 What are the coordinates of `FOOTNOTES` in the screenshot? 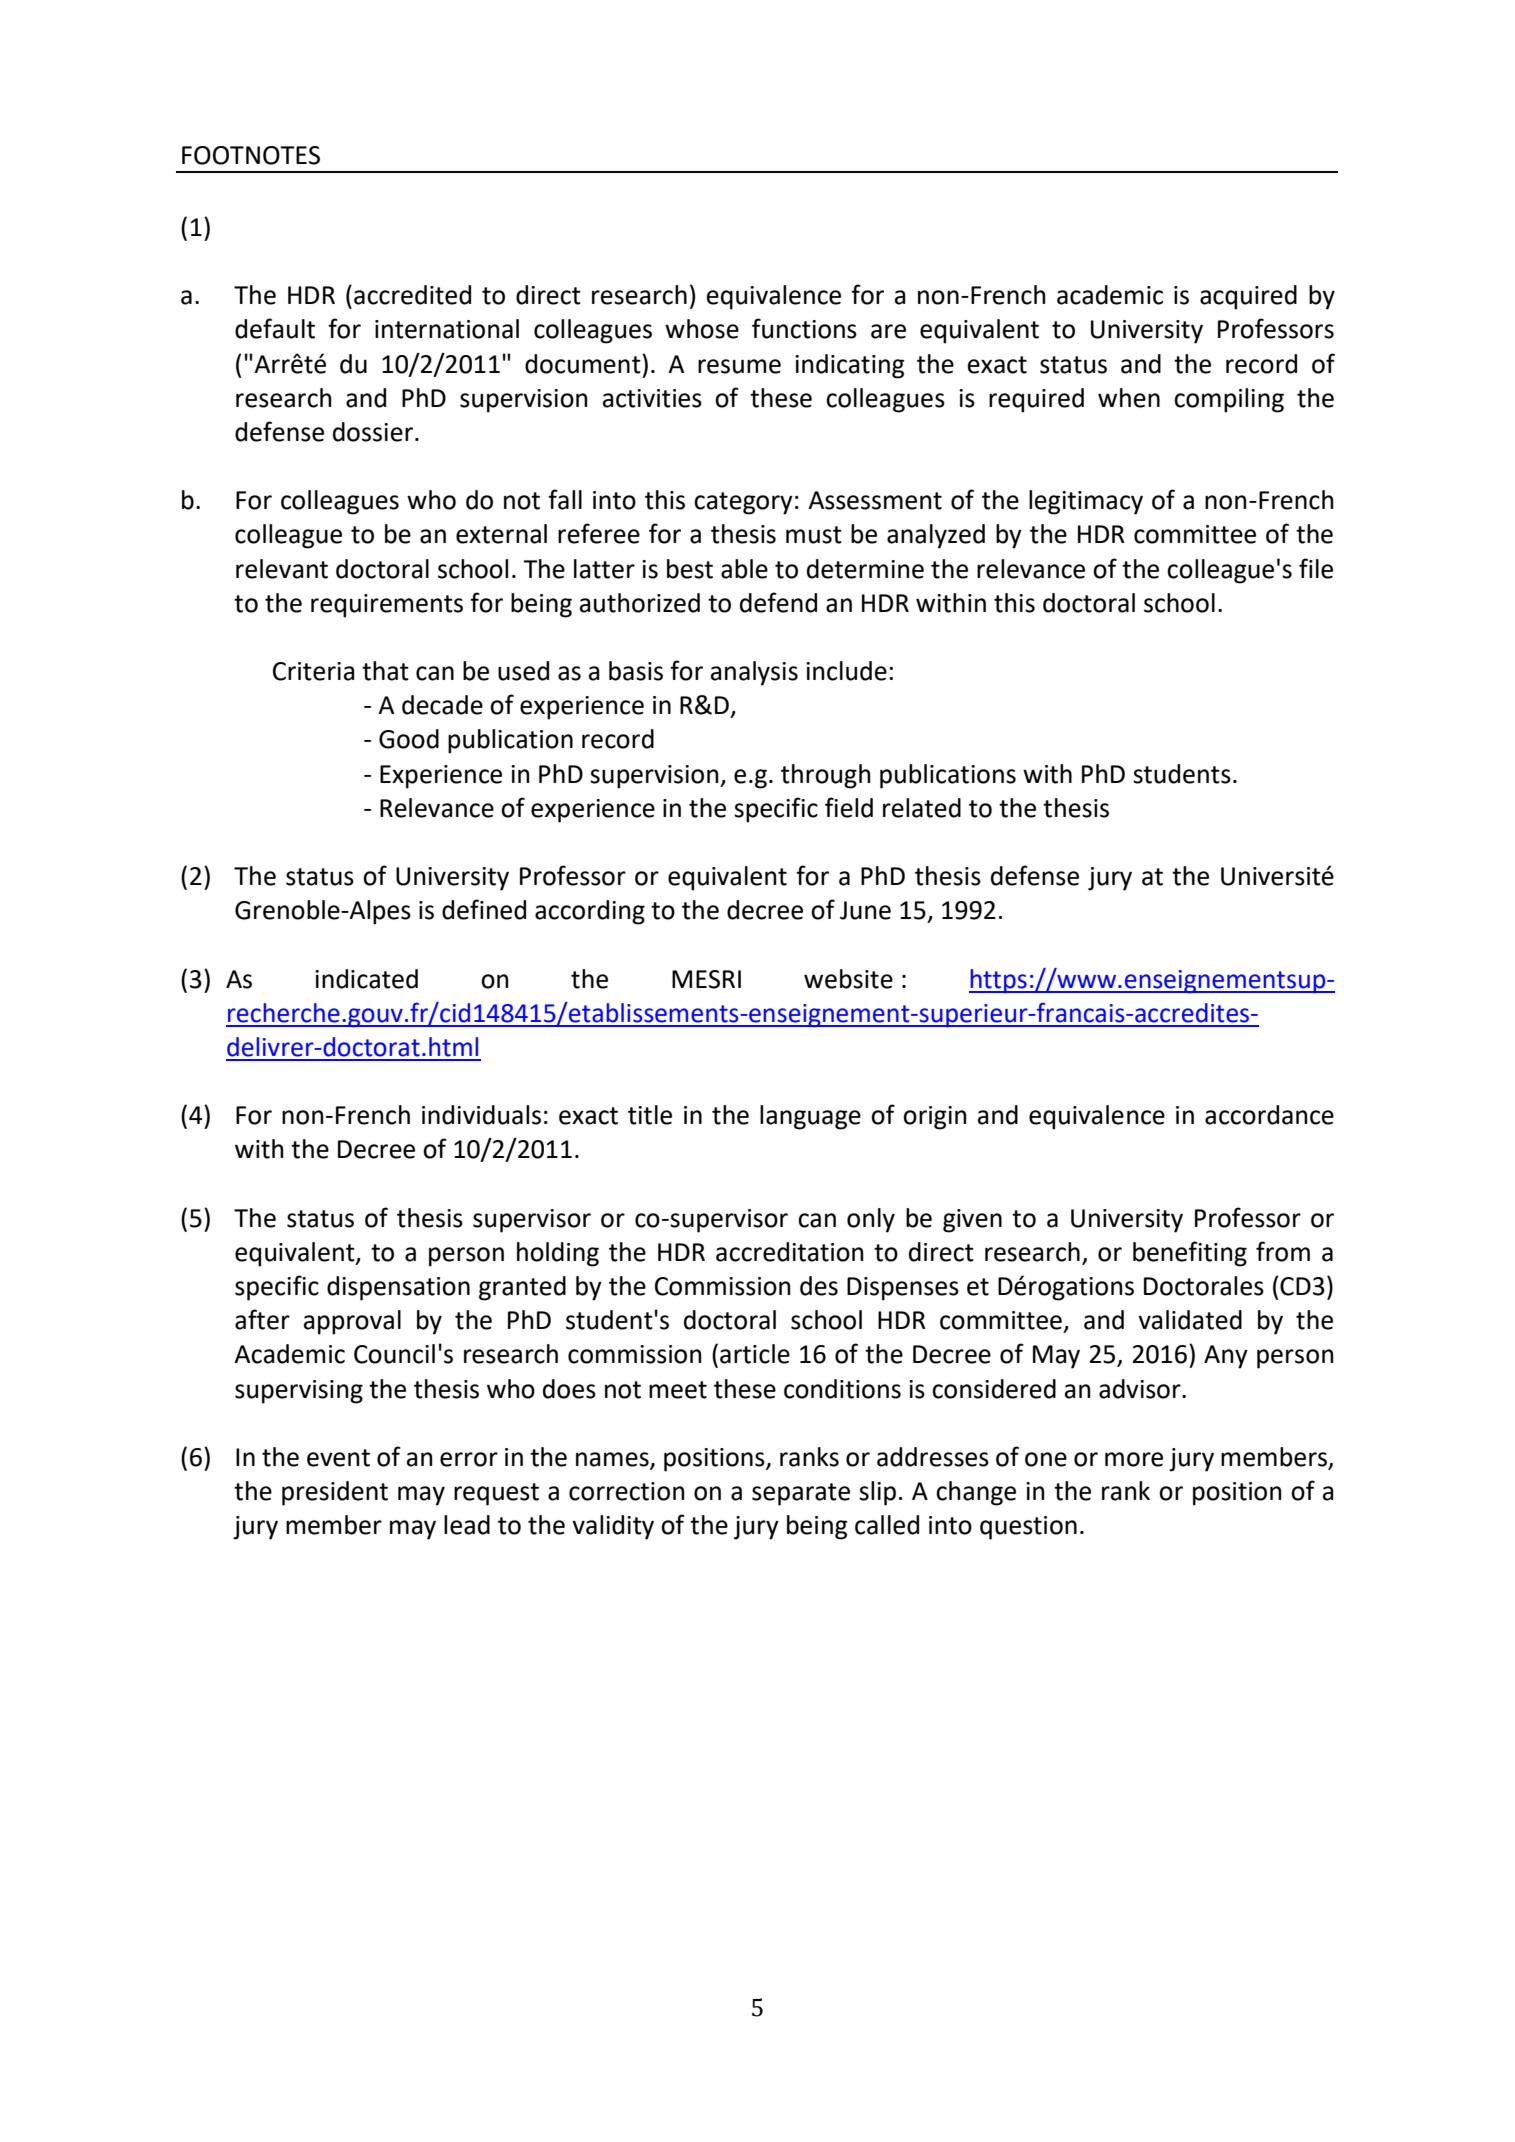 It's located at (251, 155).
